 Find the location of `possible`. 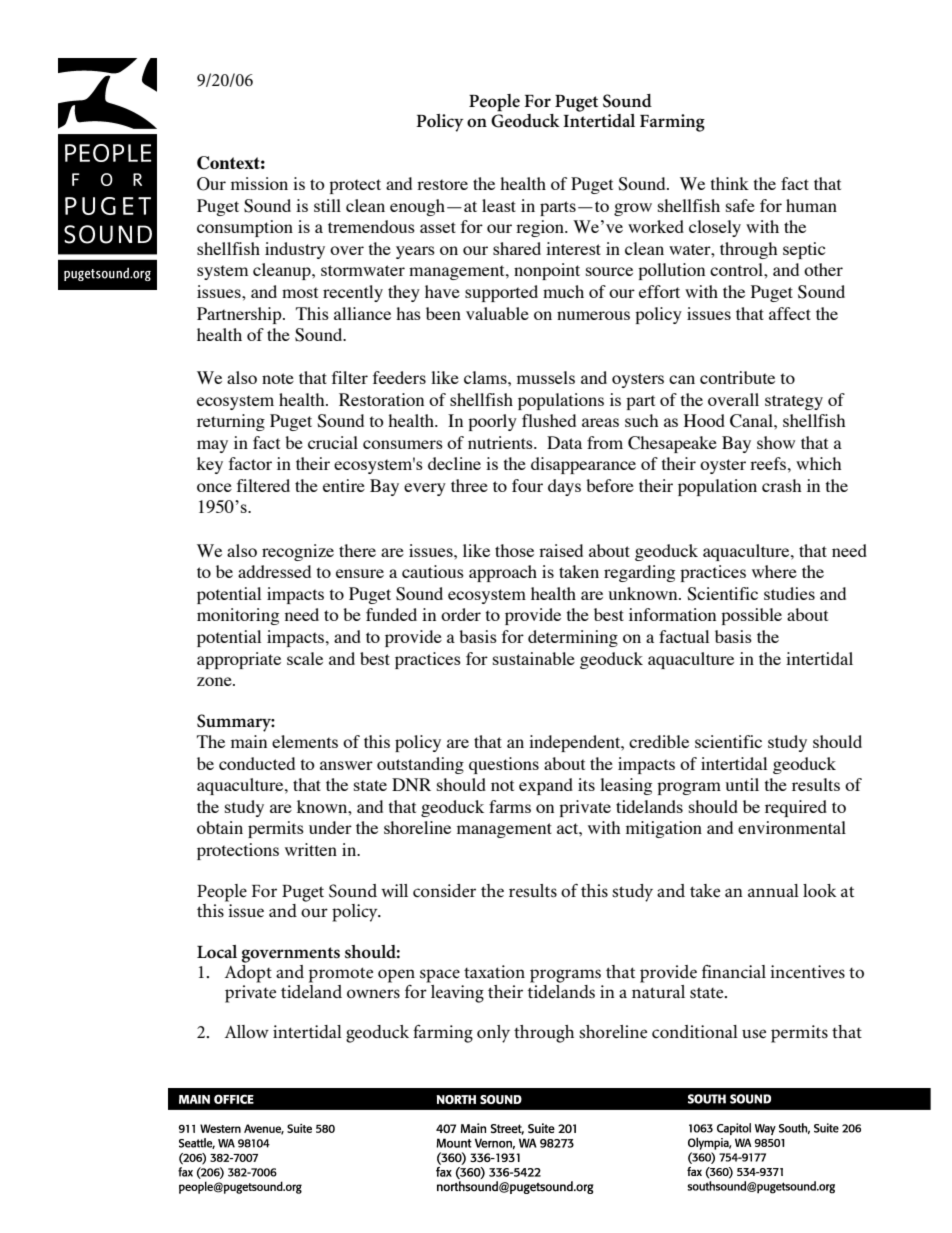

possible is located at coordinates (751, 616).
